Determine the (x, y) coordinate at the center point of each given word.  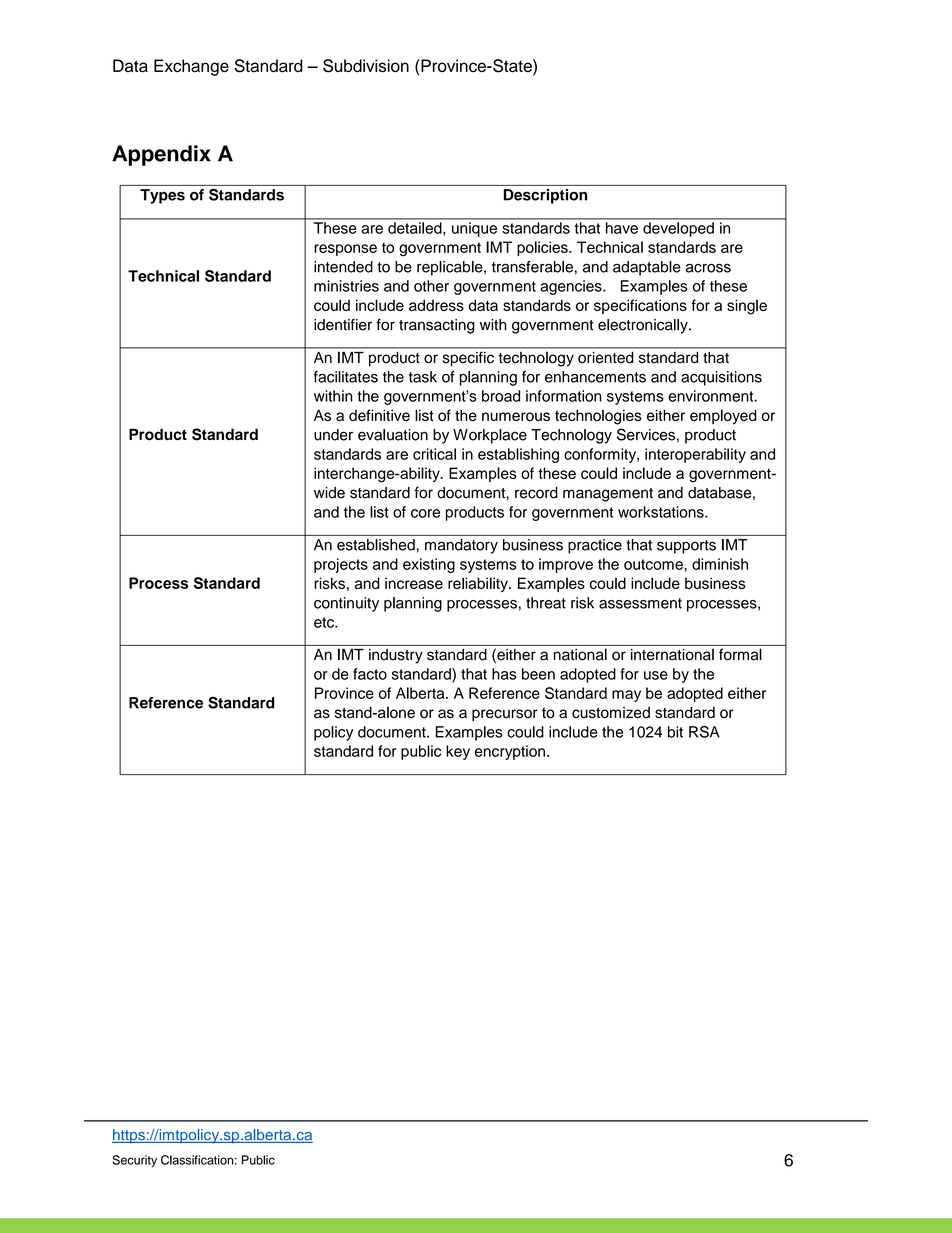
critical (434, 454)
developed (678, 229)
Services (646, 434)
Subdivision (366, 66)
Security (134, 1161)
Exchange (191, 67)
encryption (510, 752)
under (333, 435)
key (458, 752)
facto (370, 674)
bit (675, 732)
